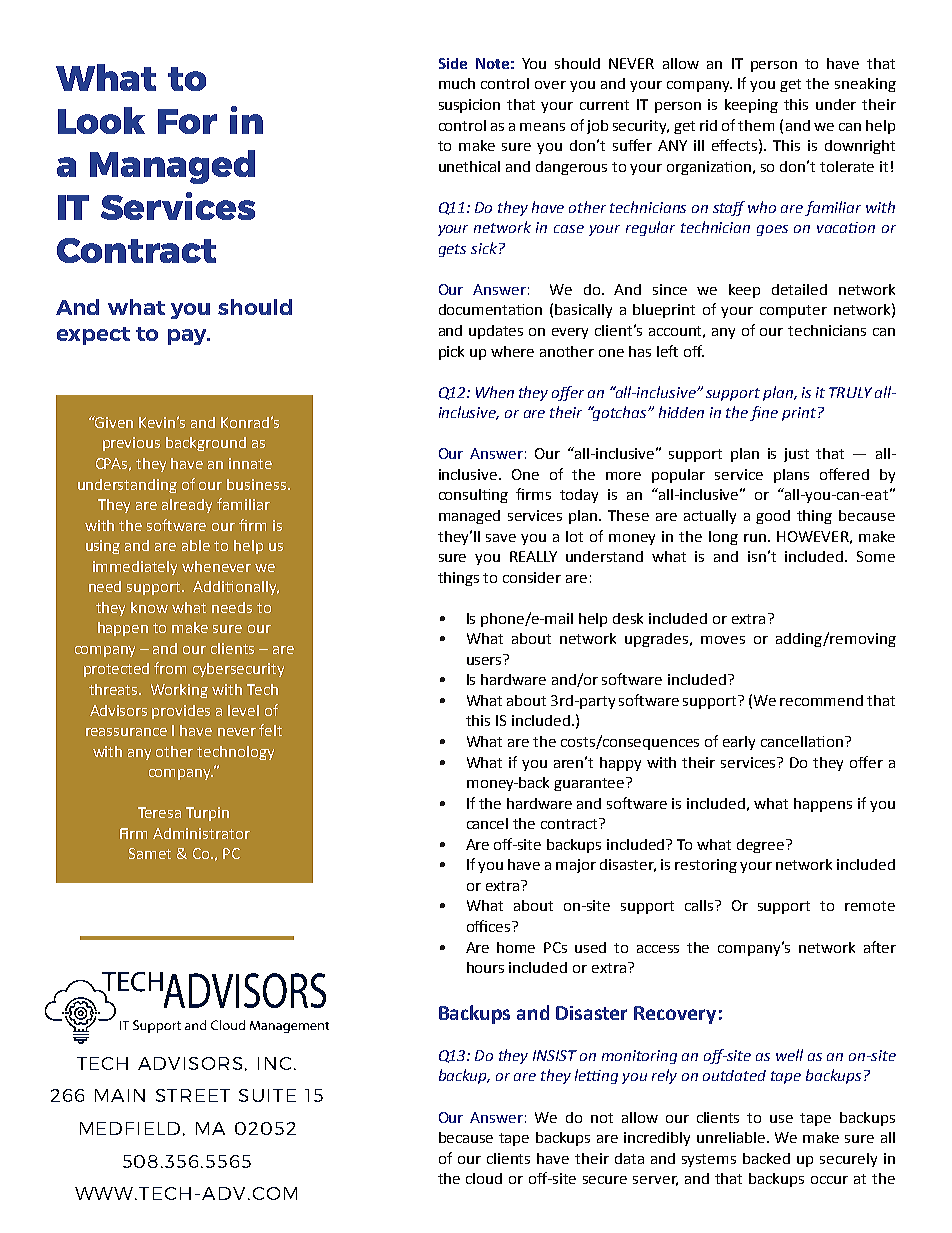  What do you see at coordinates (469, 106) in the screenshot?
I see `suspicion` at bounding box center [469, 106].
